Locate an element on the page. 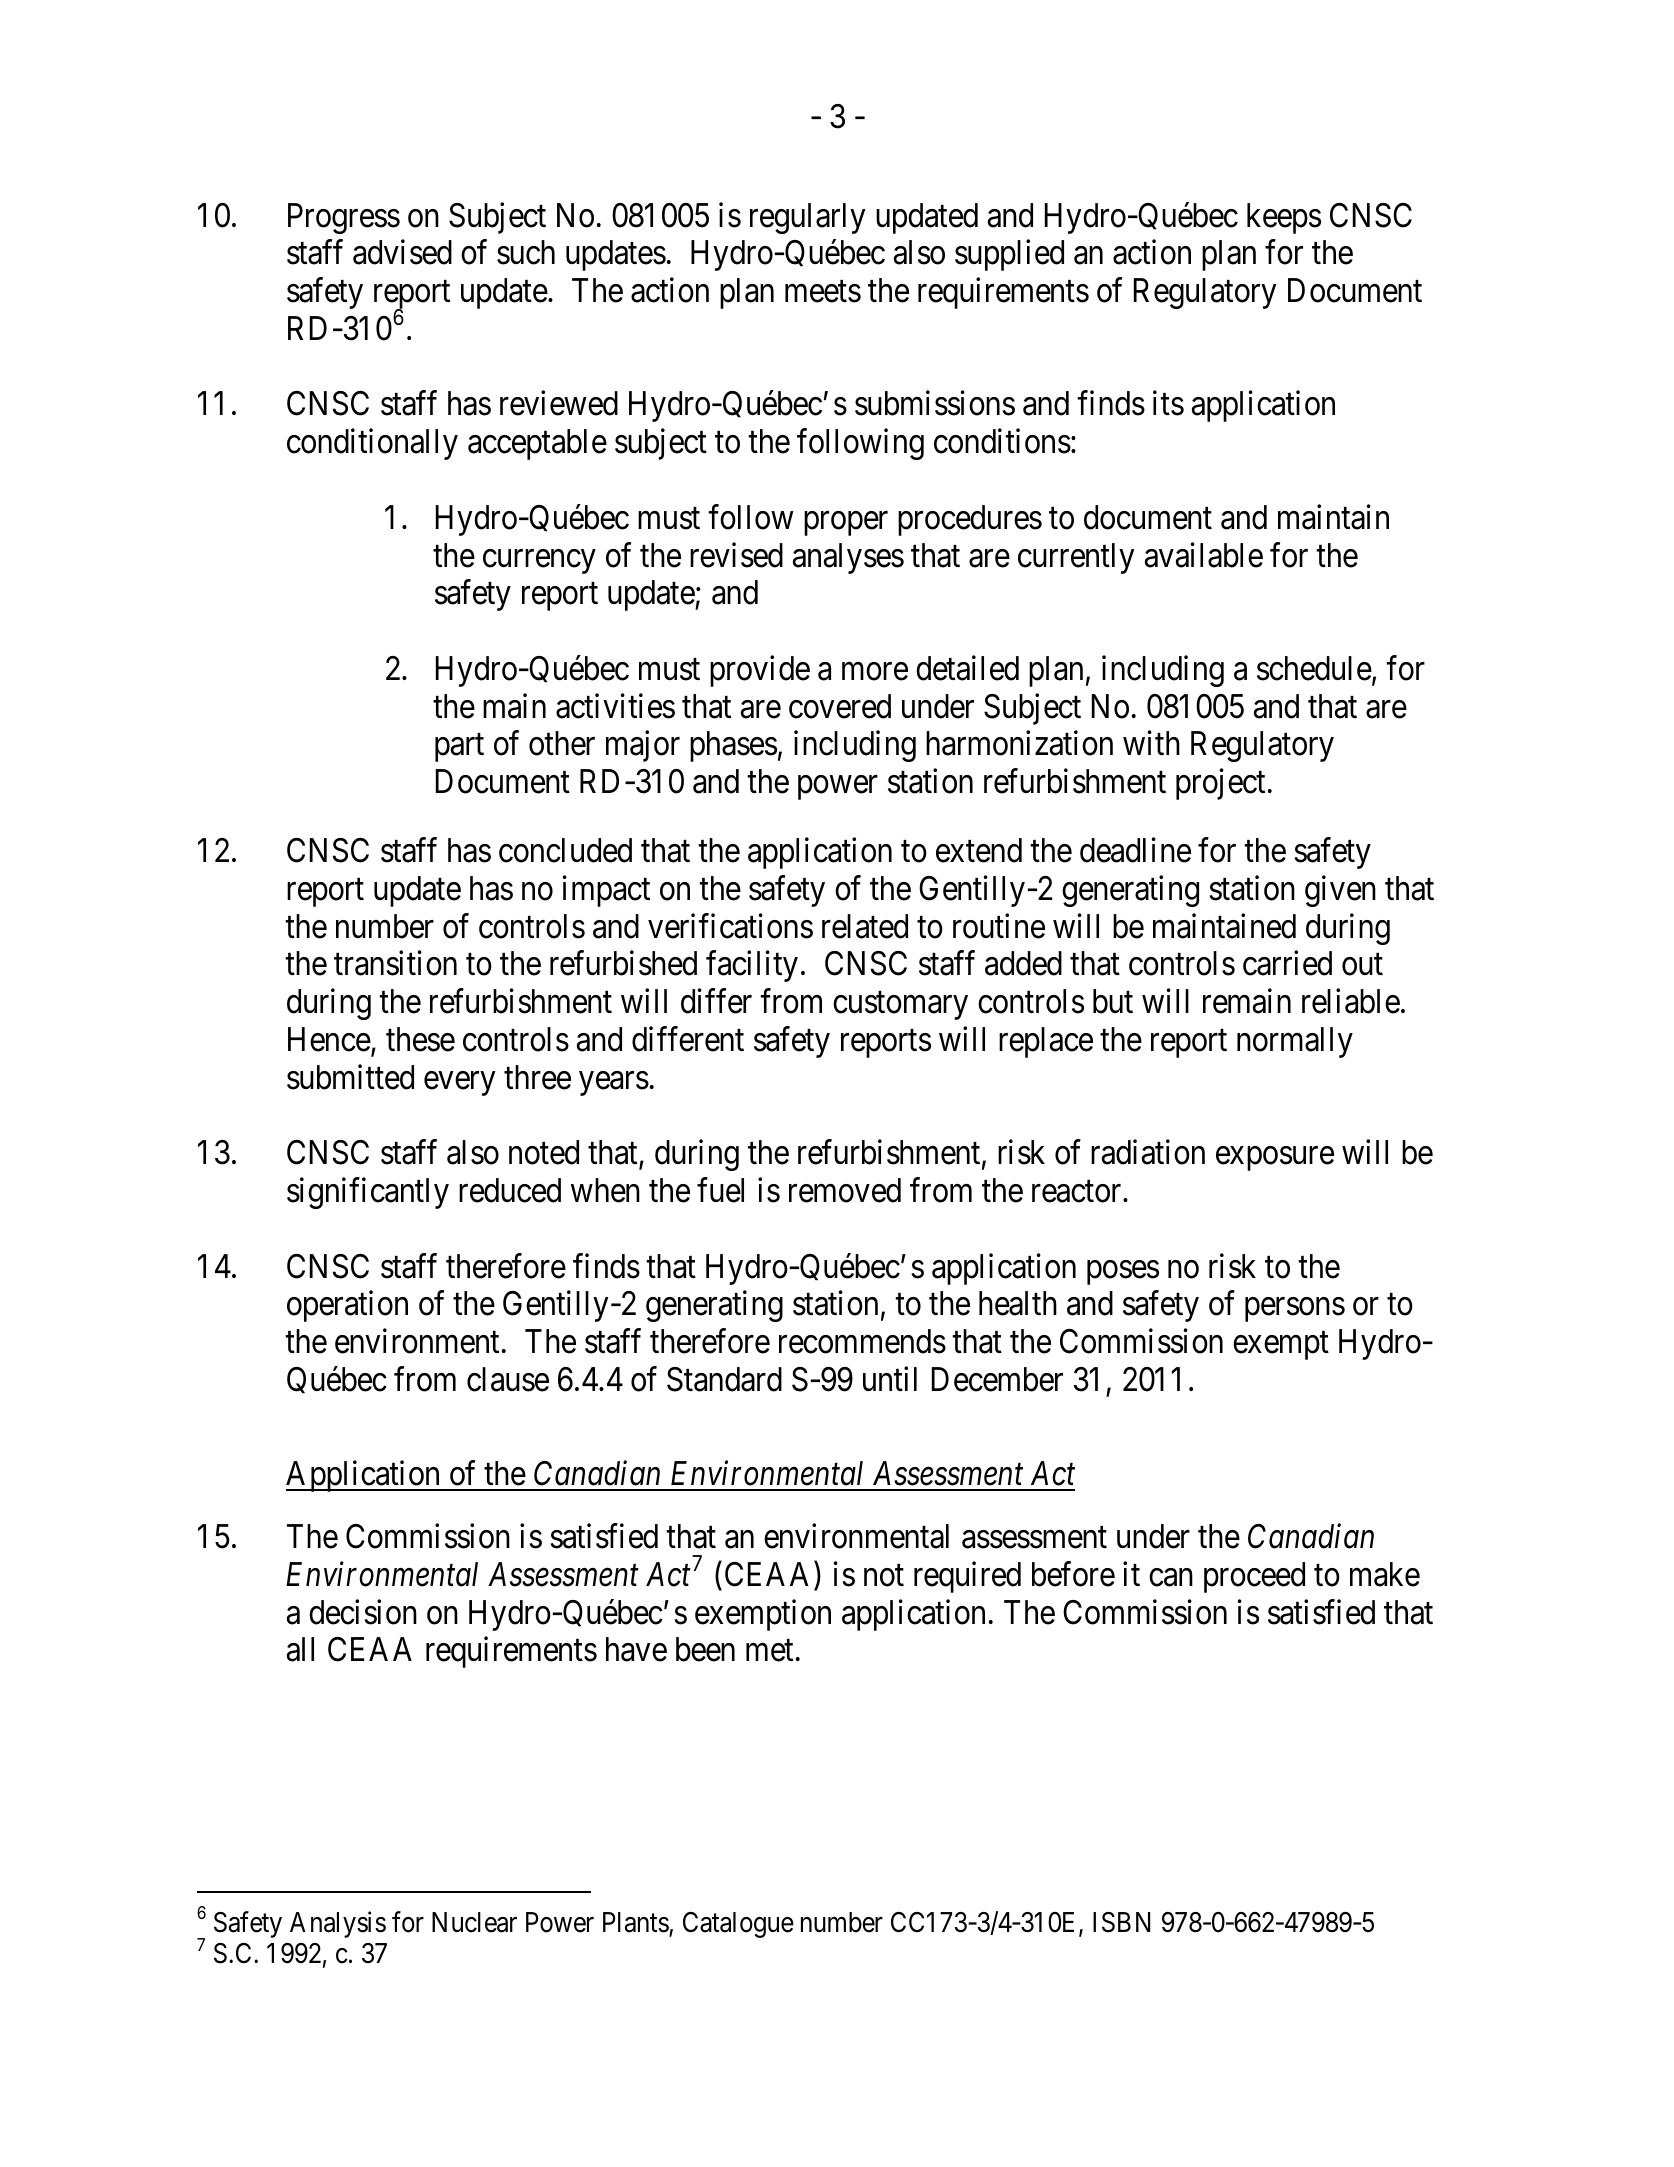 The width and height of the page is (1674, 2167). until is located at coordinates (890, 1378).
